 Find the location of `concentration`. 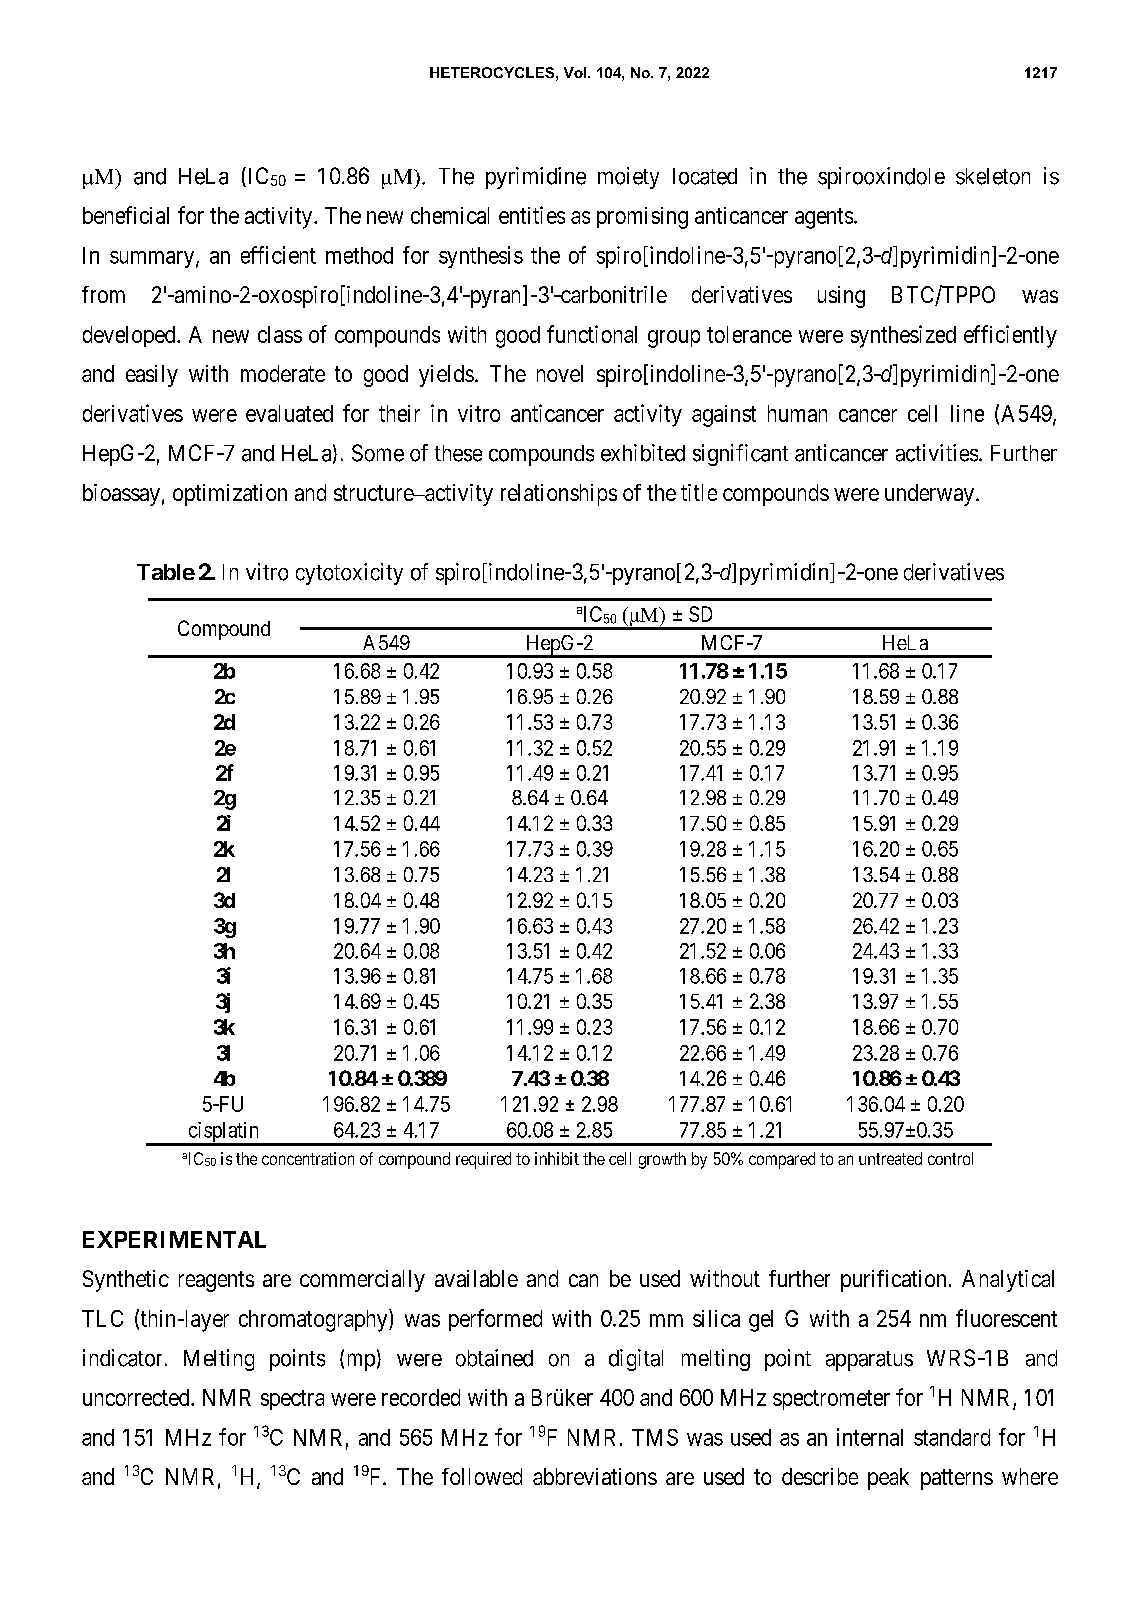

concentration is located at coordinates (308, 1158).
